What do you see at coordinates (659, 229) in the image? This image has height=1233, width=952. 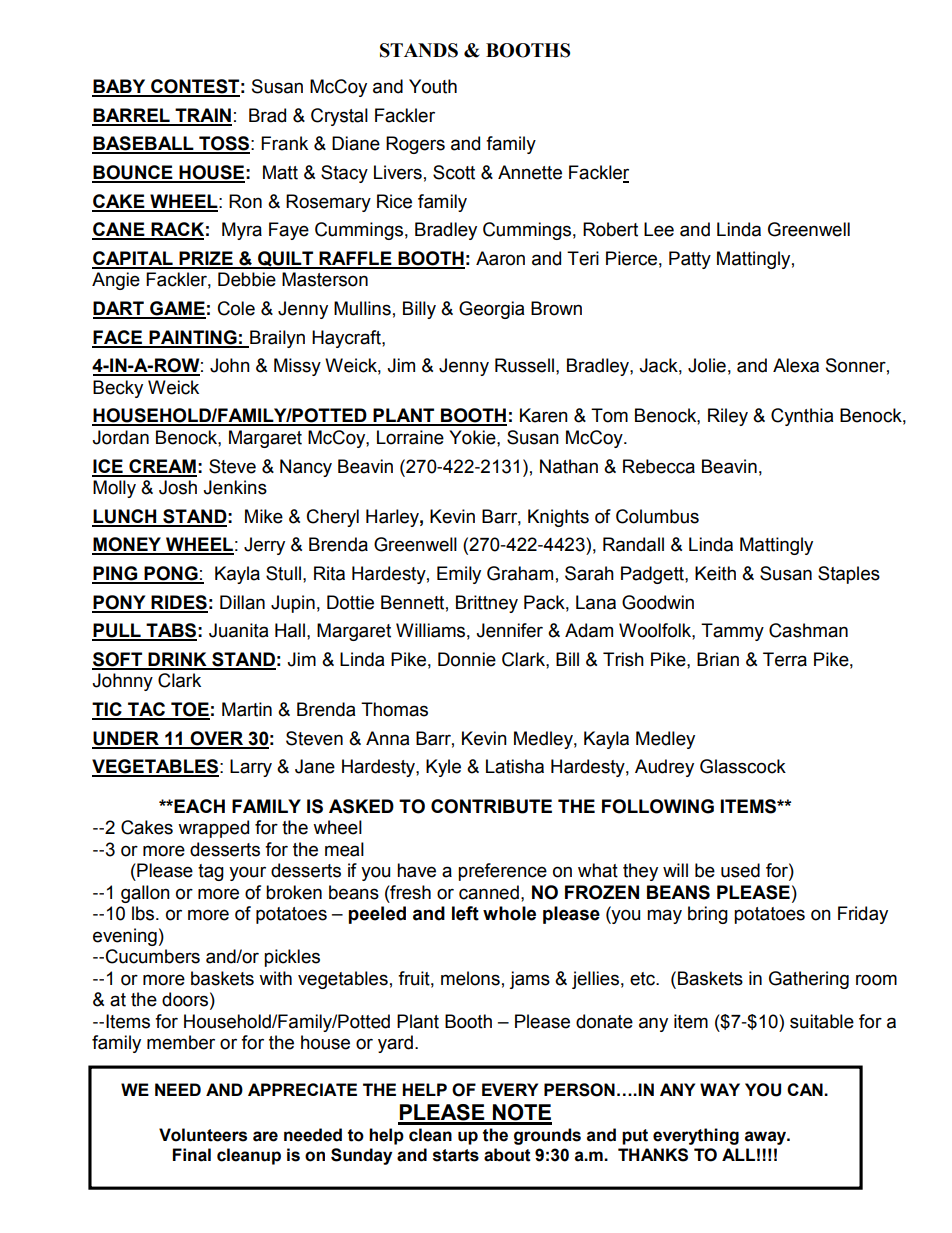 I see `Lee` at bounding box center [659, 229].
